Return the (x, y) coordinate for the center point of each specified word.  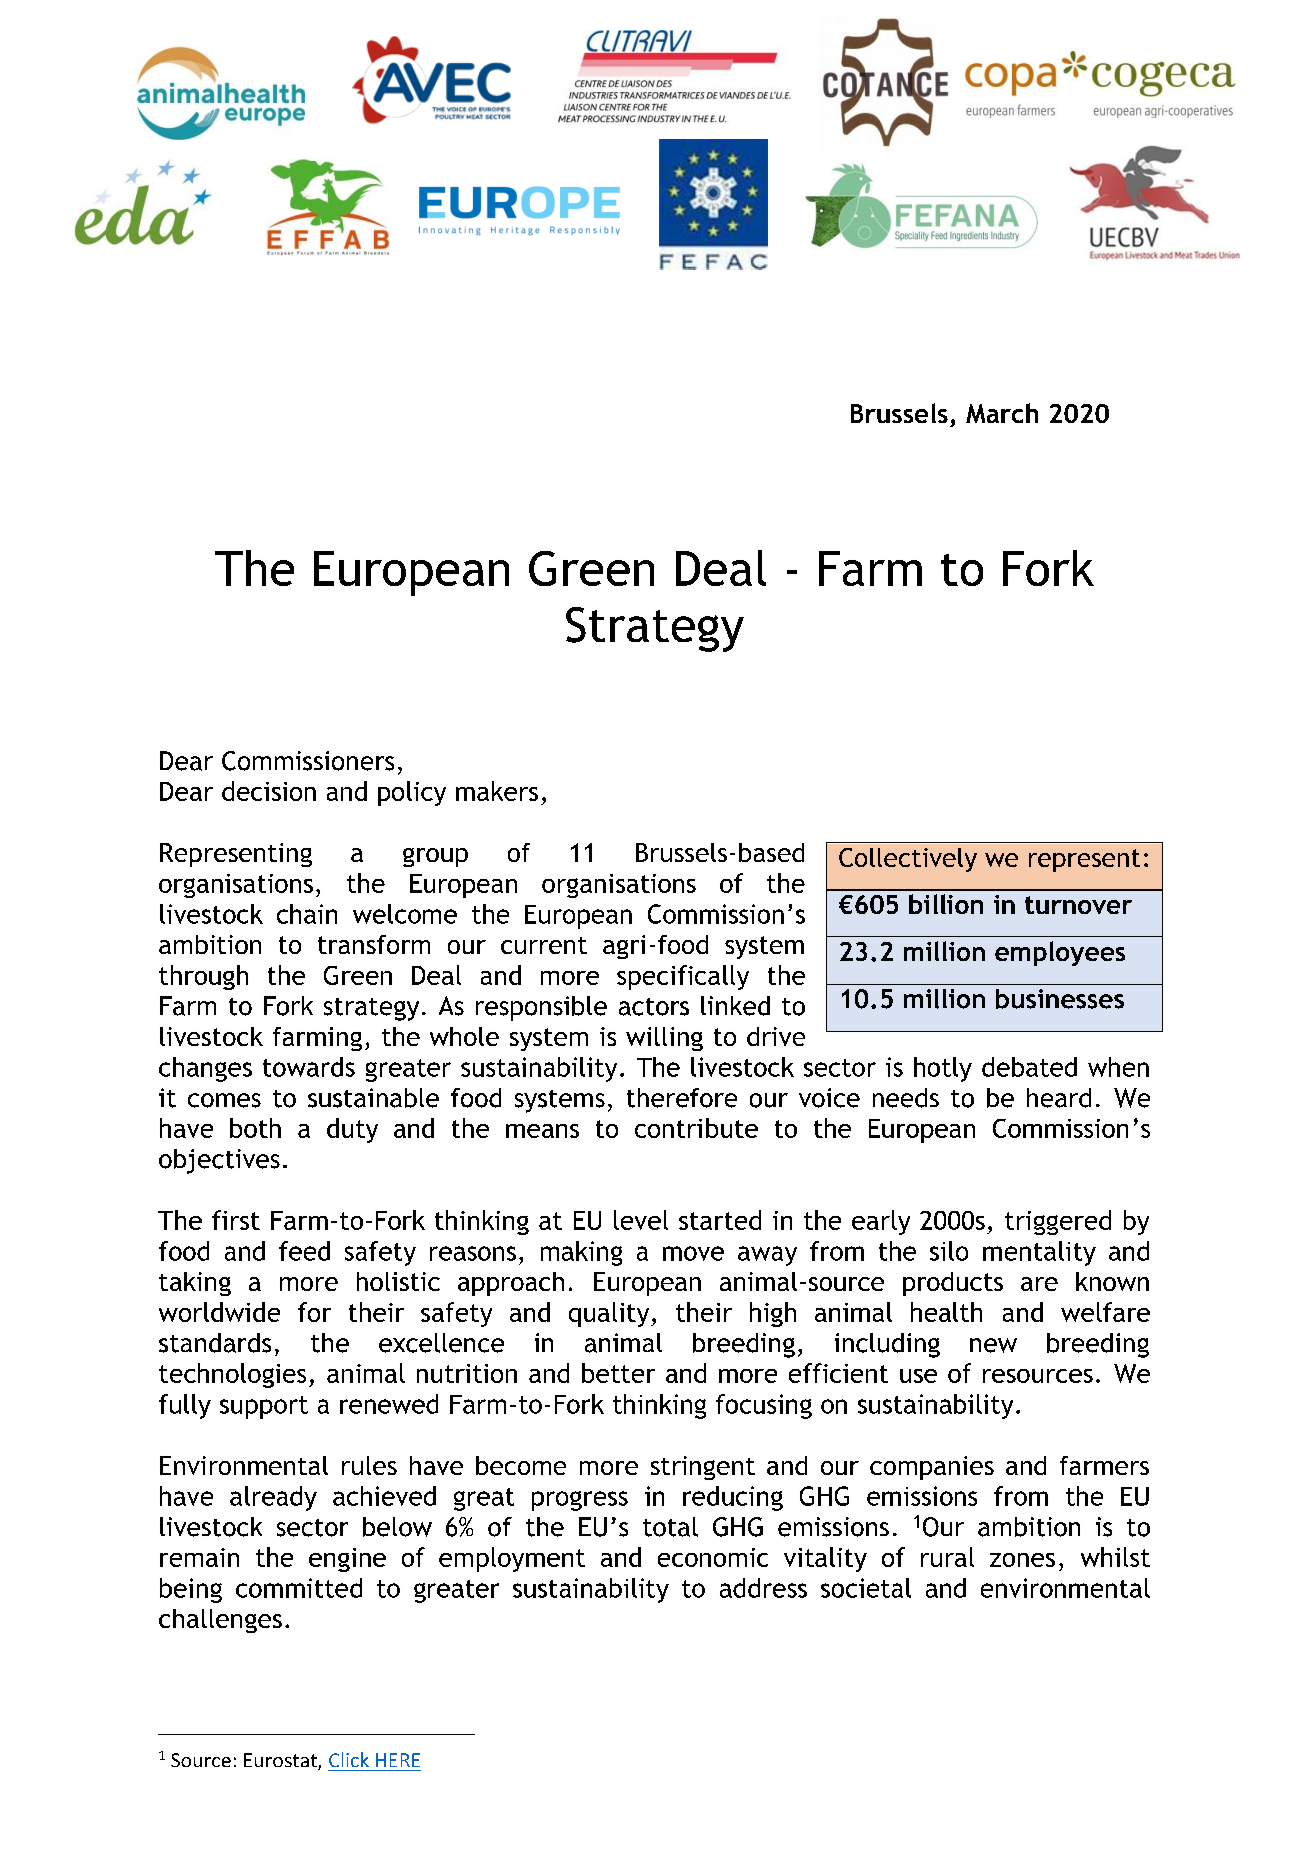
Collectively (908, 860)
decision (269, 791)
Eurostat (281, 1761)
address (763, 1588)
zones (1022, 1560)
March (1002, 413)
